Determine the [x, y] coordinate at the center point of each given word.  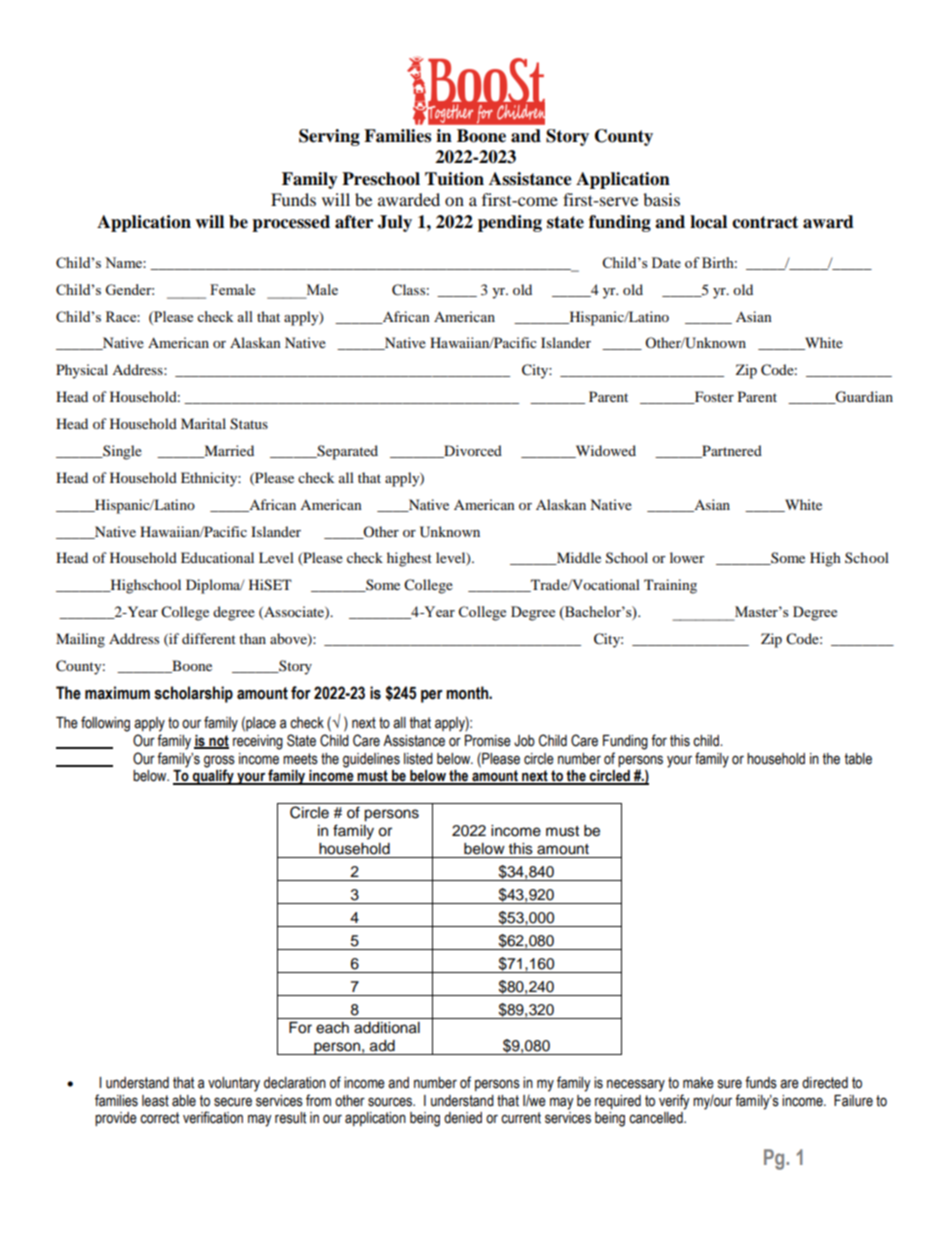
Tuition [454, 179]
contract [765, 222]
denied [463, 1118]
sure [730, 1084]
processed [291, 223]
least [155, 1101]
